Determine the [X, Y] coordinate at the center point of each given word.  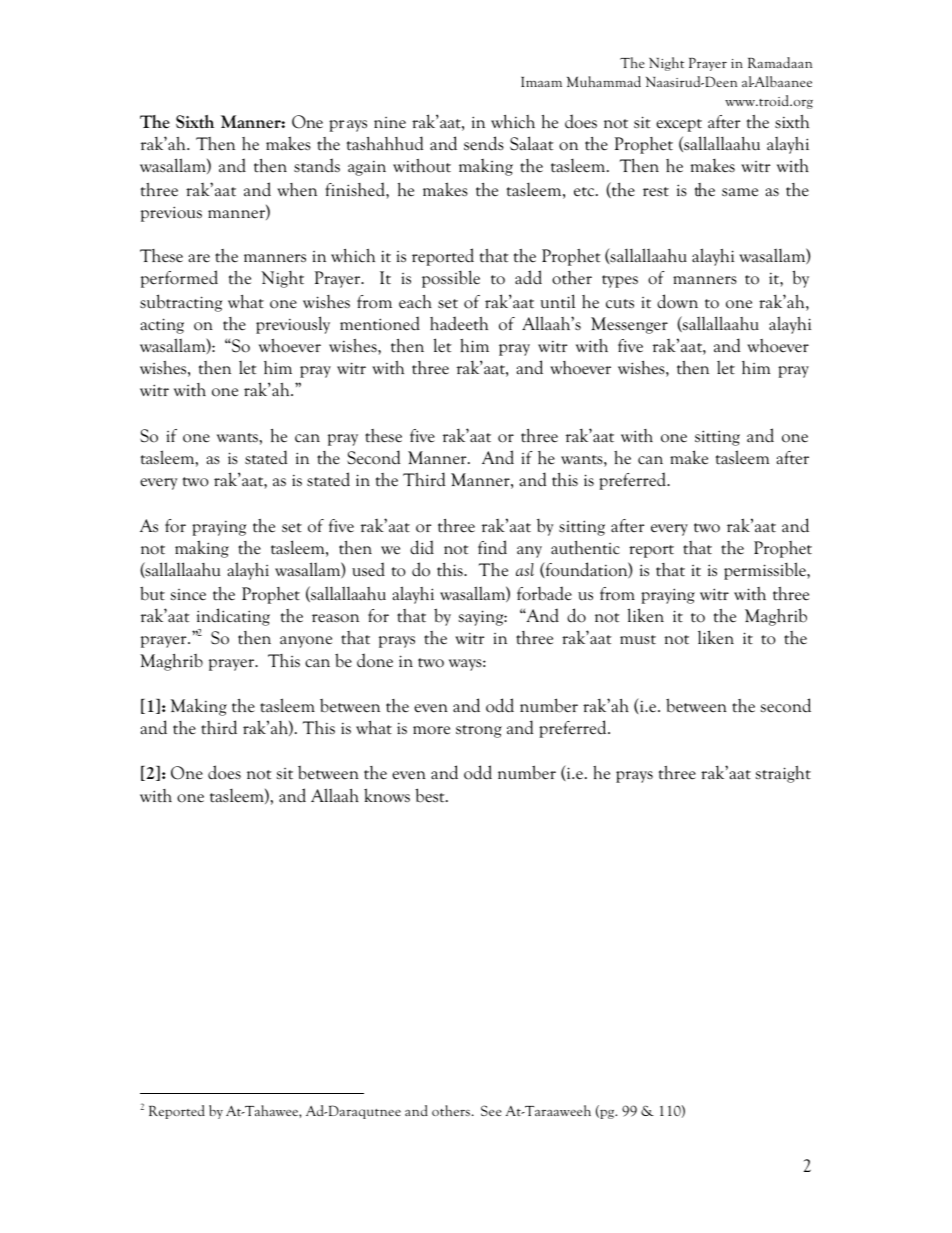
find [492, 547]
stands [317, 165]
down [677, 301]
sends [484, 143]
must [638, 640]
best [431, 795]
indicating [233, 617]
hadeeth [459, 323]
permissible [766, 571]
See [491, 1110]
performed [179, 279]
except [679, 125]
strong [479, 731]
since [188, 595]
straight [783, 774]
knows [387, 795]
